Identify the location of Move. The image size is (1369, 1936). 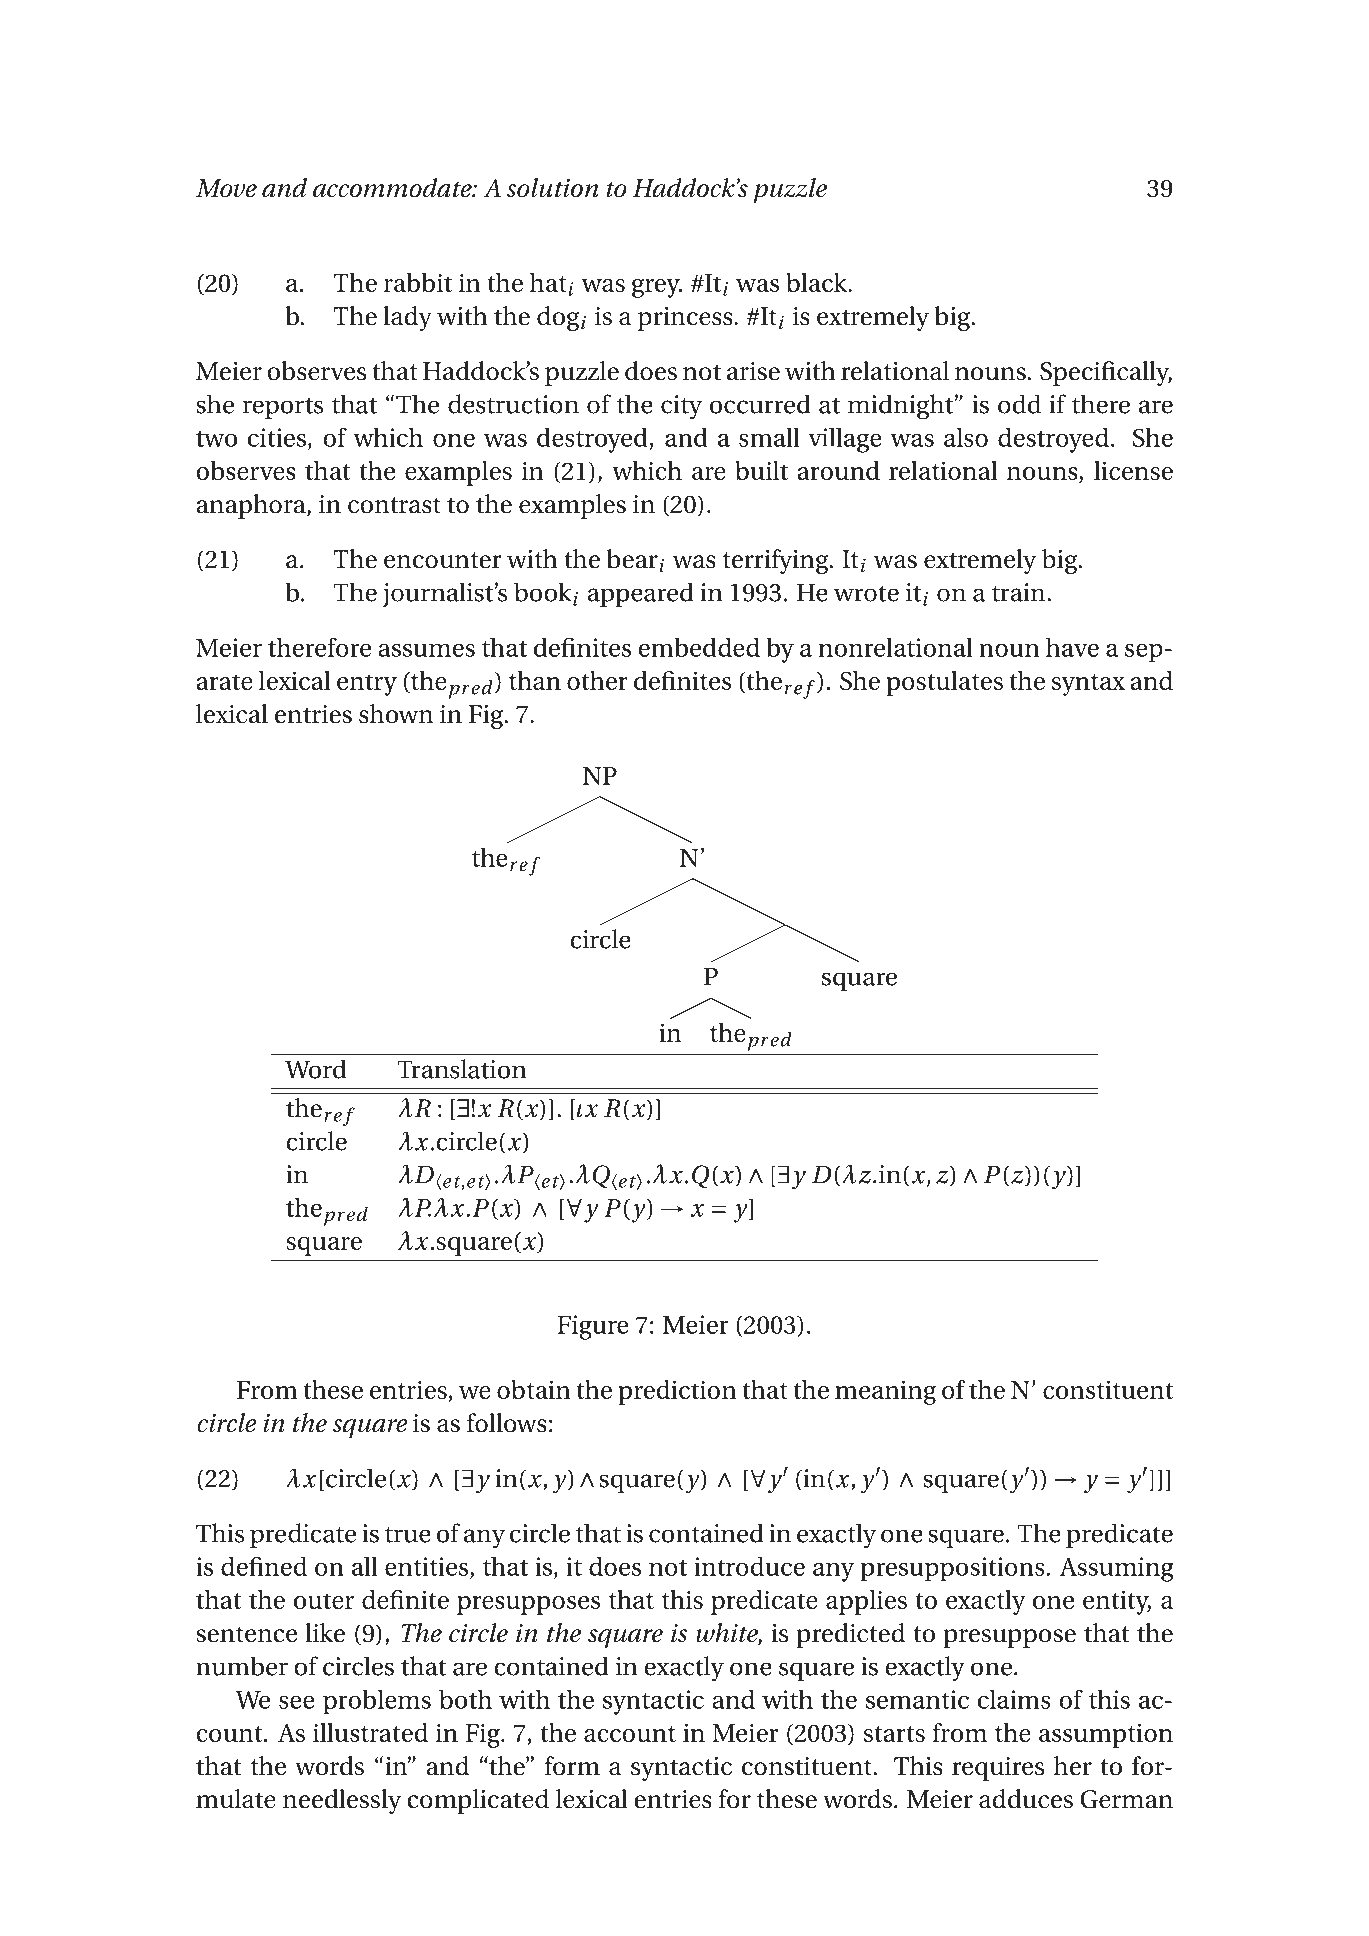
(226, 188).
